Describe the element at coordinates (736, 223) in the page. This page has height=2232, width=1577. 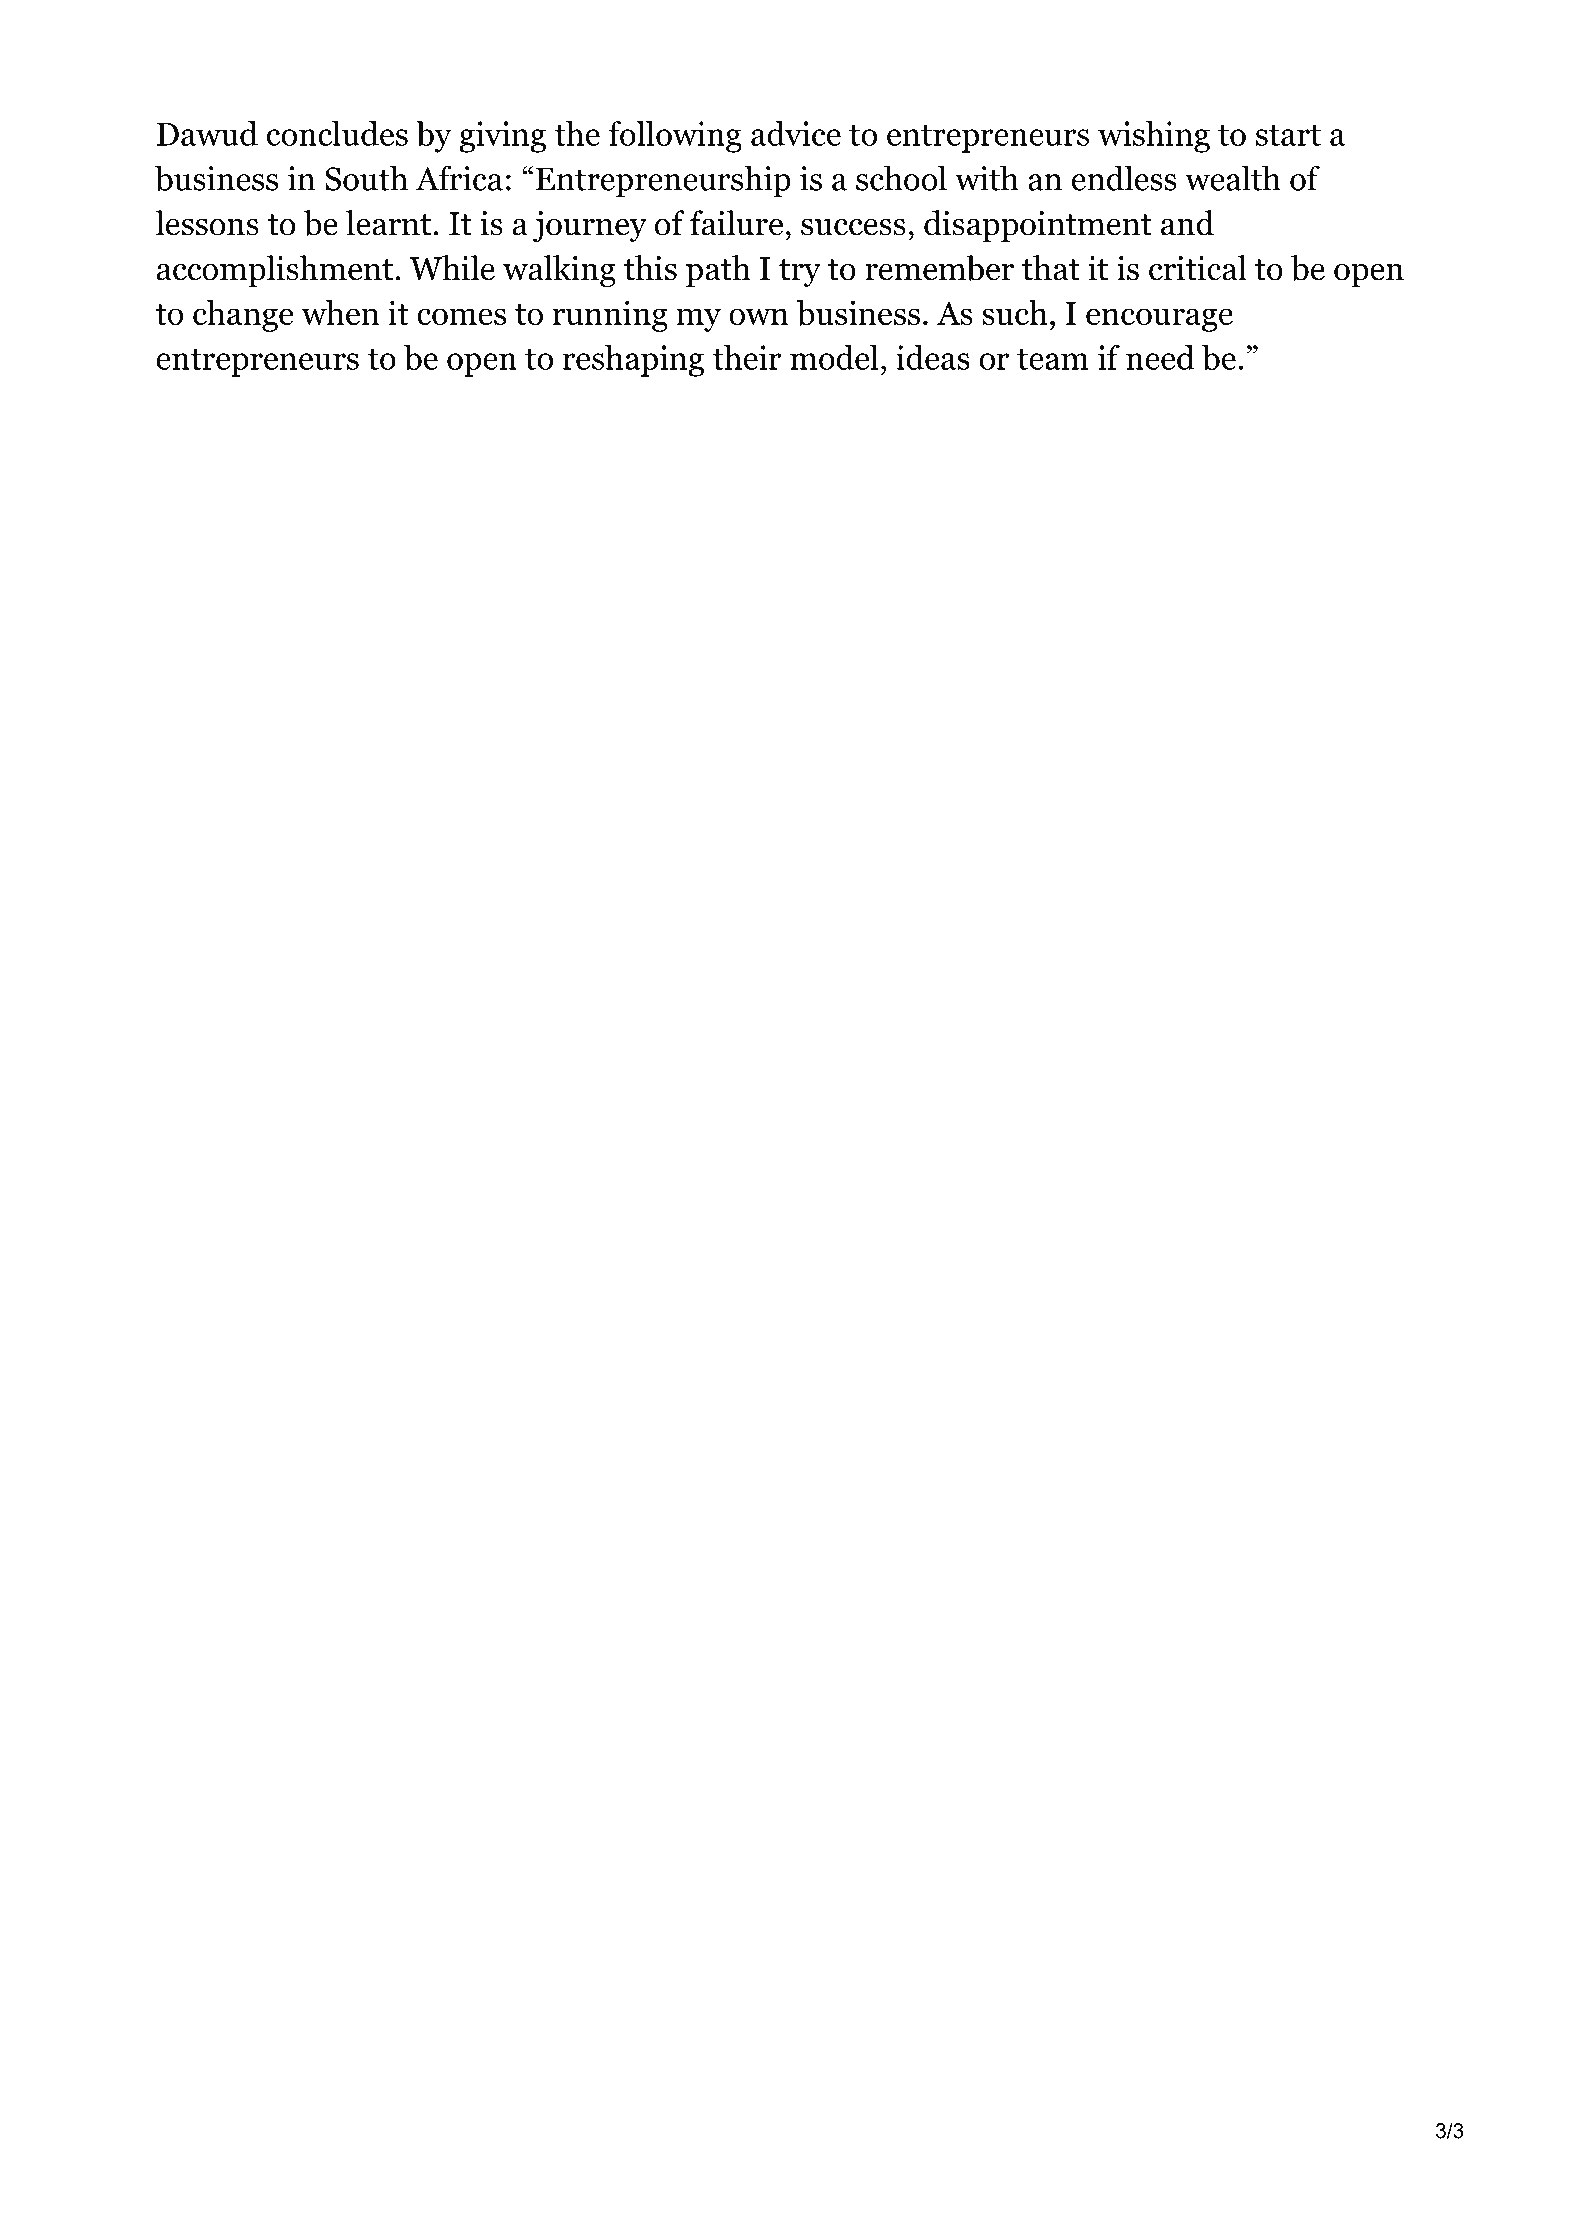
I see `failure` at that location.
